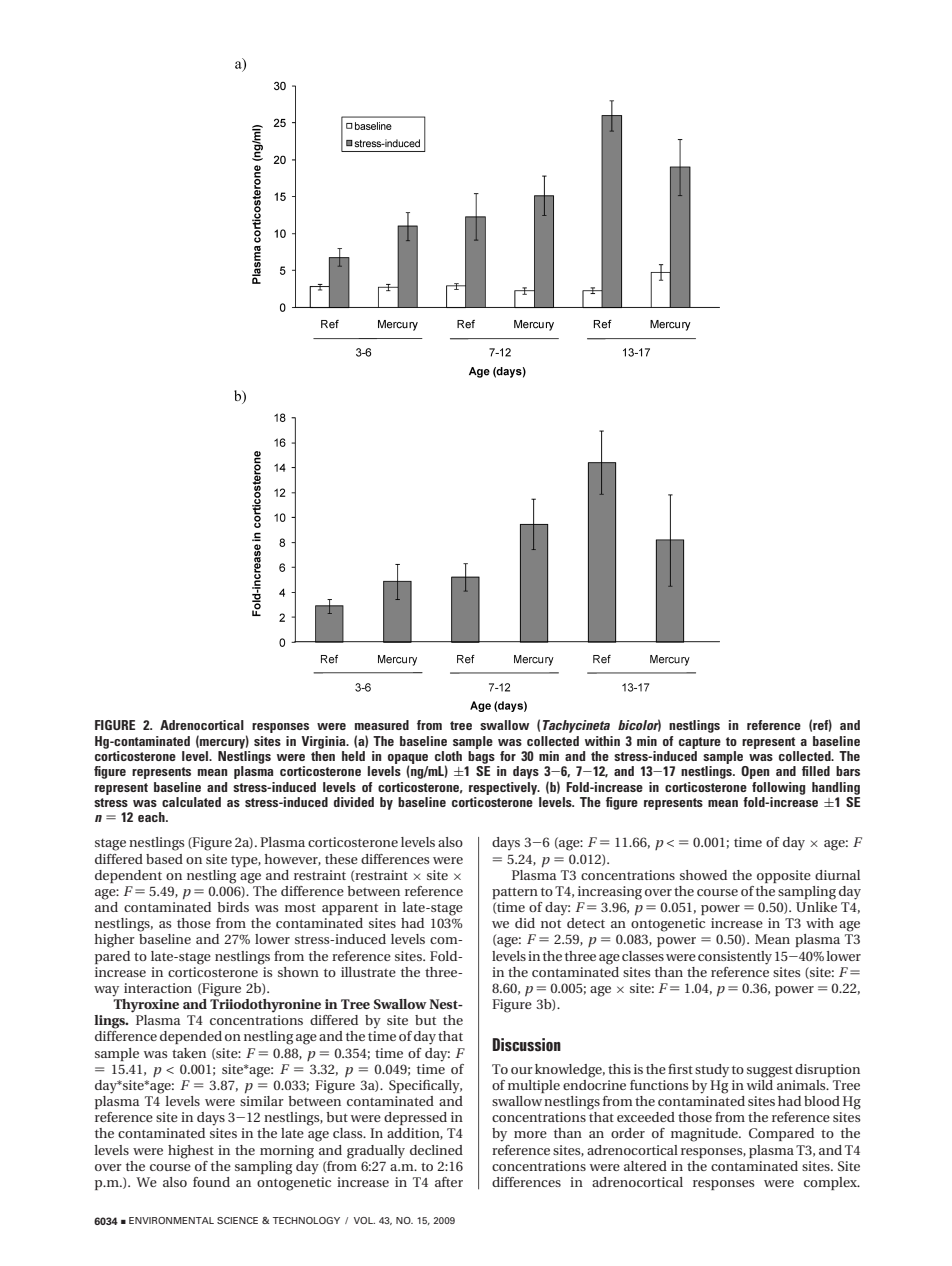  Describe the element at coordinates (324, 742) in the screenshot. I see `Virginia` at that location.
